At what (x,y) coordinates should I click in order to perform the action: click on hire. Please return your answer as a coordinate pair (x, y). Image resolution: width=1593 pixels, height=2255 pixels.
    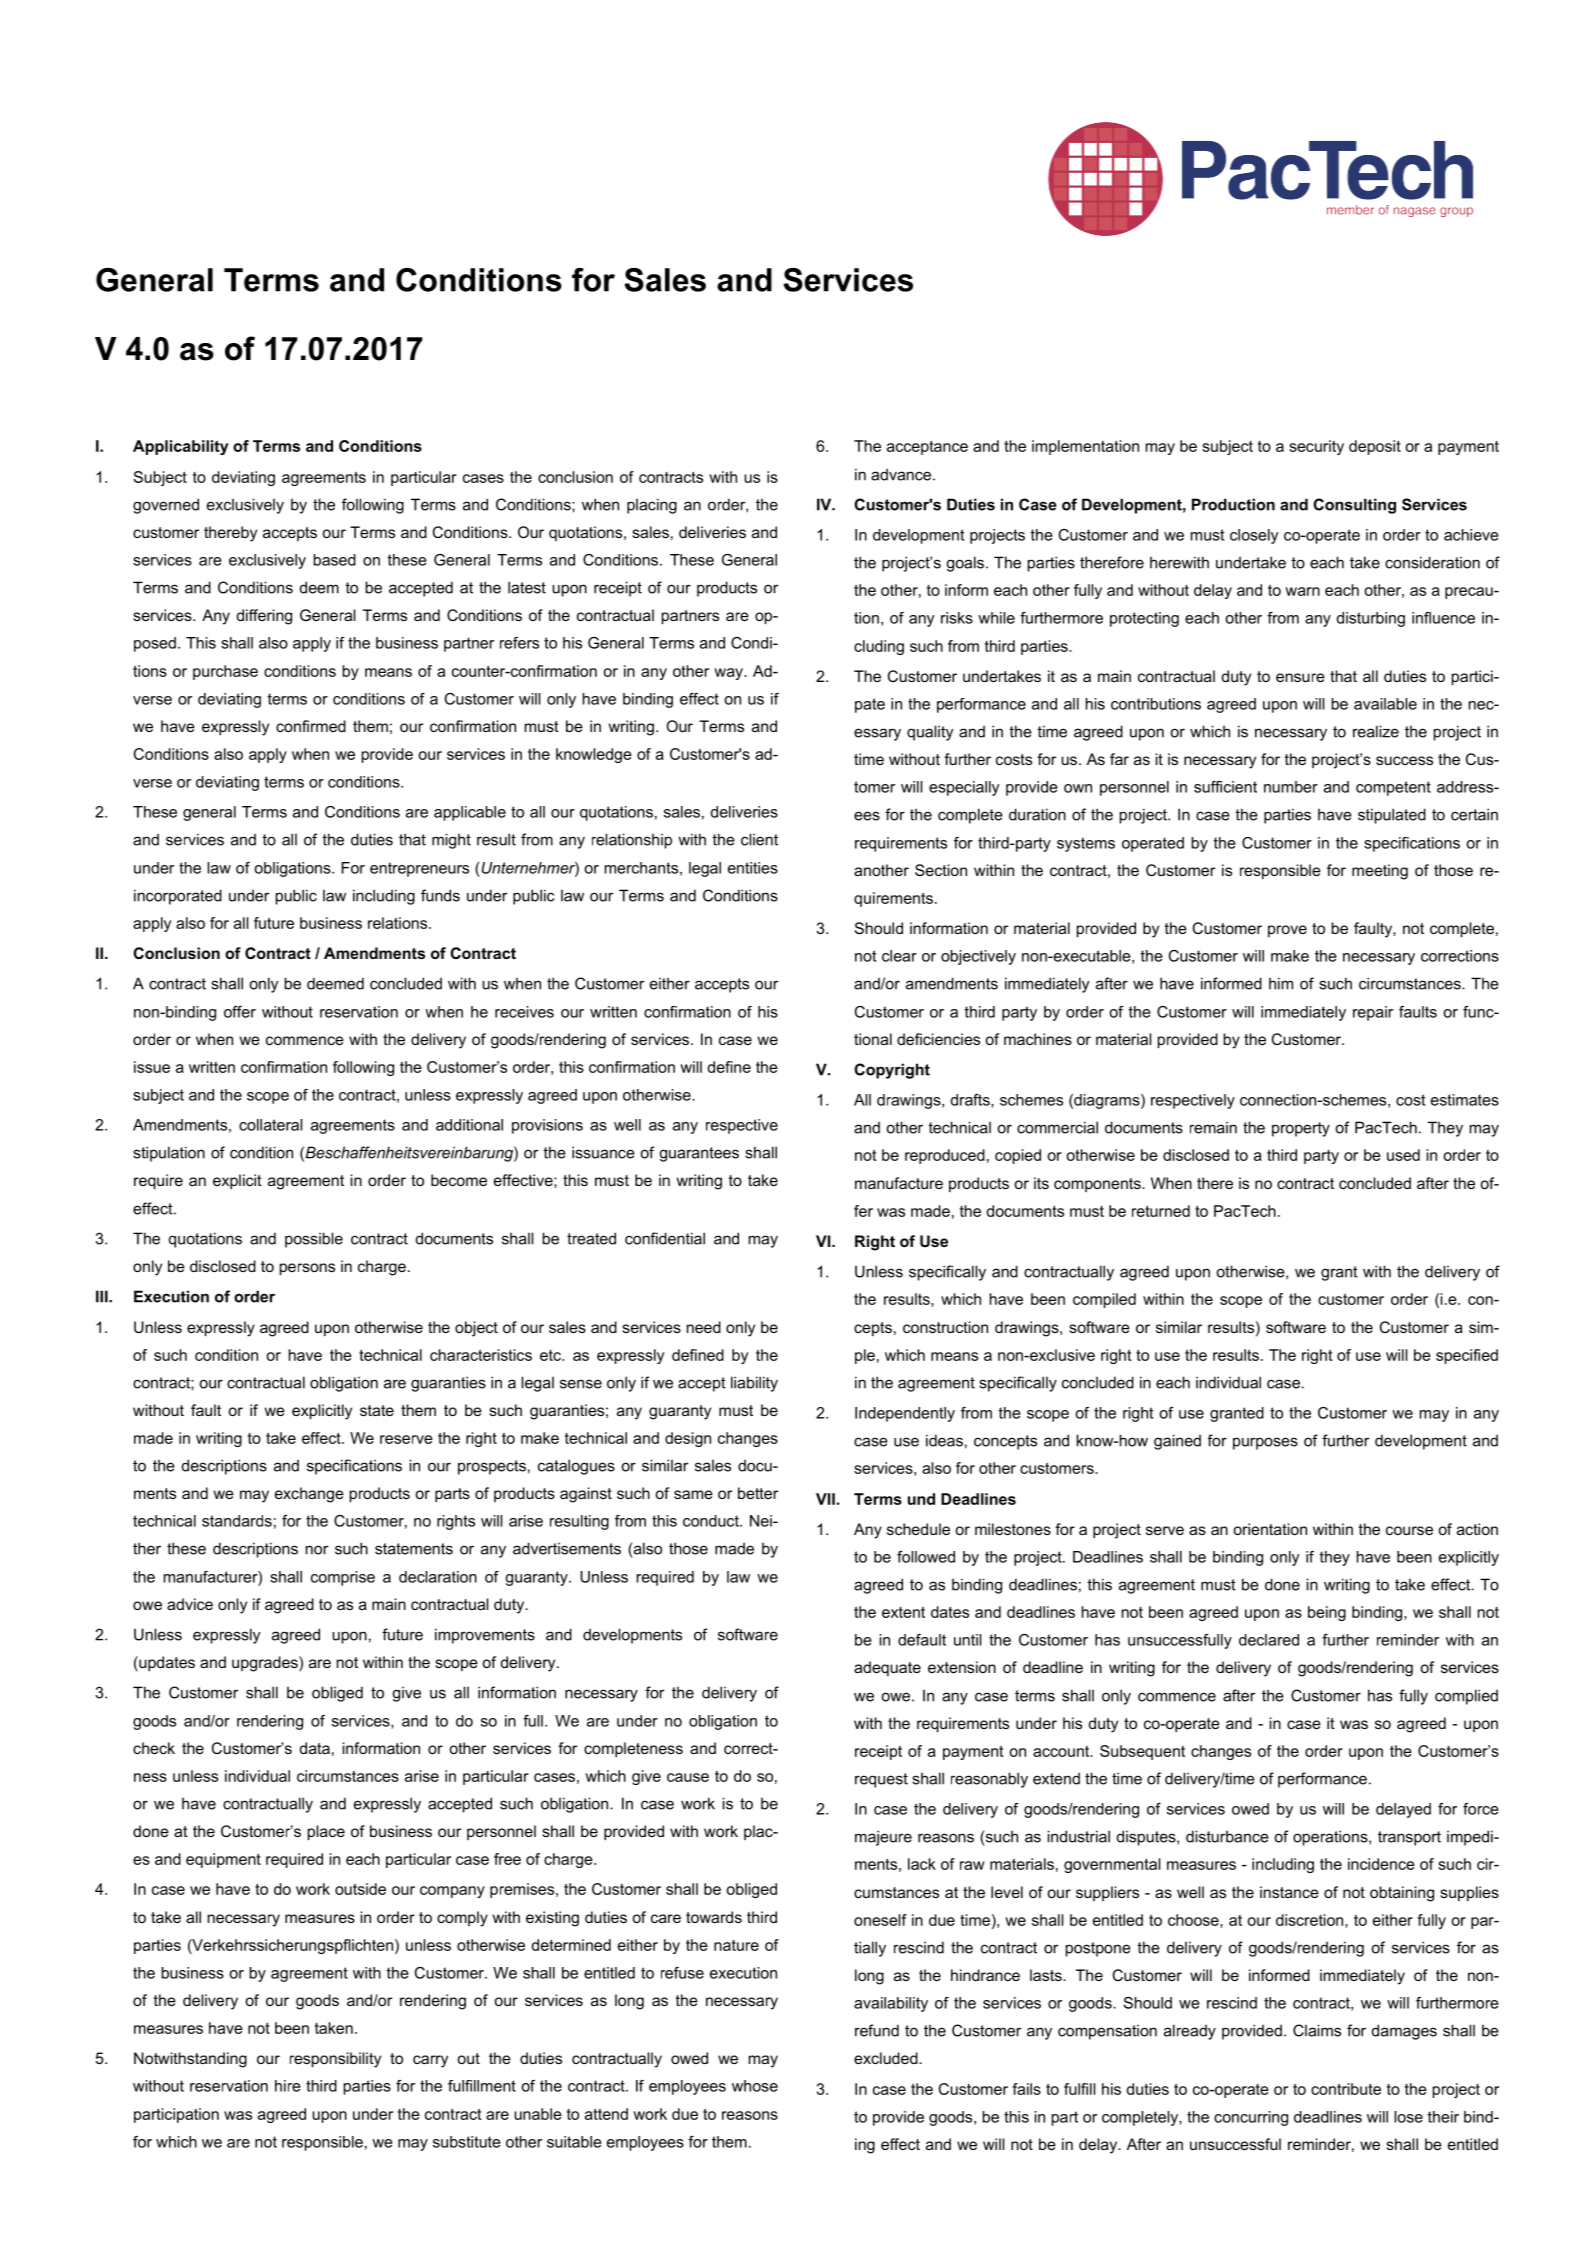
    Looking at the image, I should click on (288, 2086).
